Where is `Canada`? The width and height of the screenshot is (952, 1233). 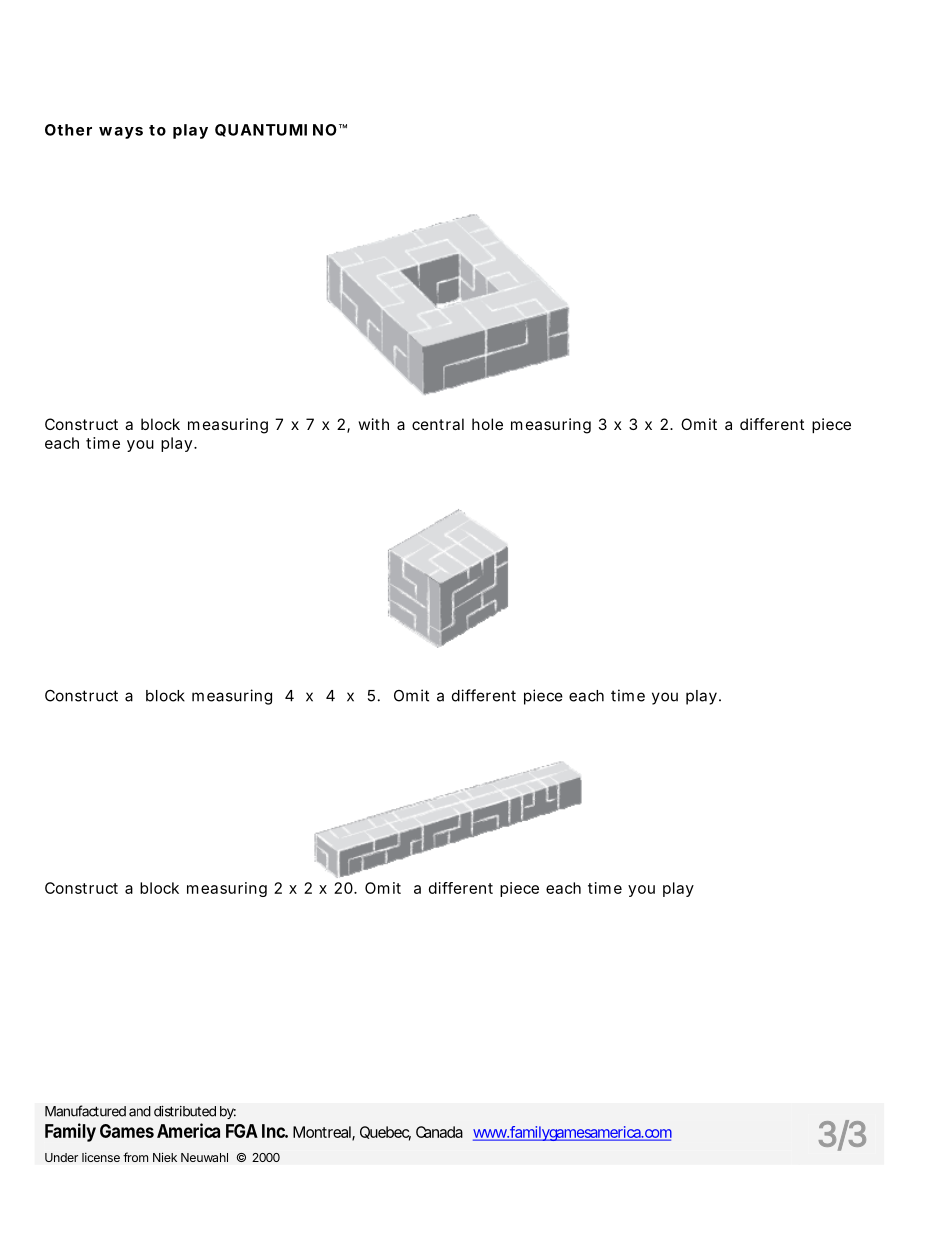 Canada is located at coordinates (439, 1132).
